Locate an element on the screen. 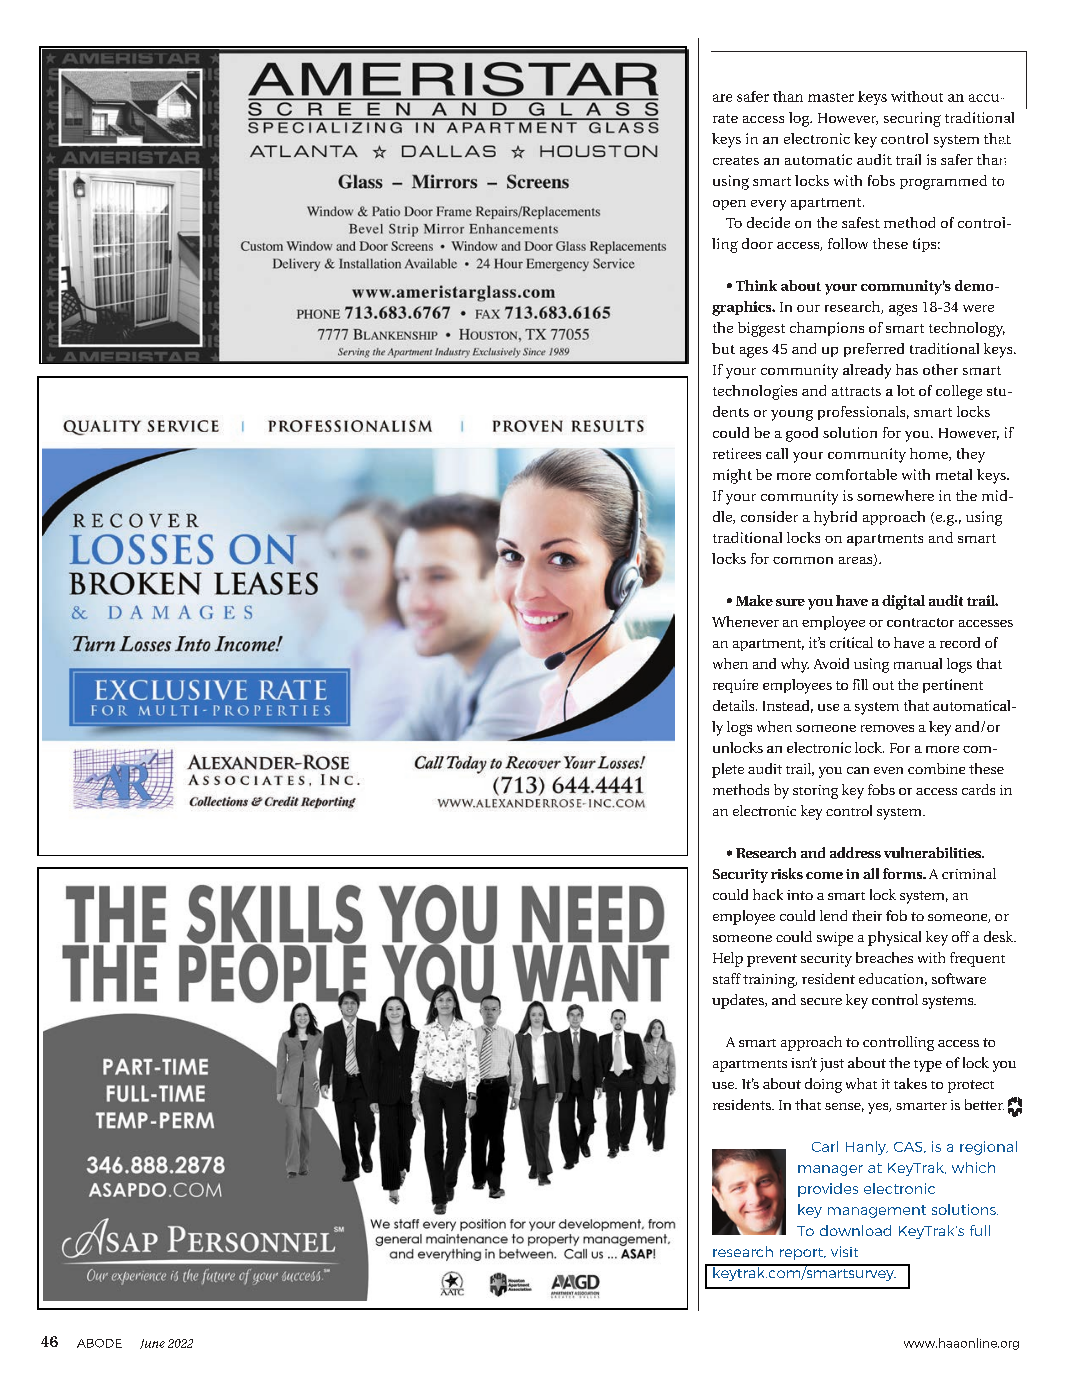 This screenshot has width=1065, height=1380. report is located at coordinates (803, 1254).
